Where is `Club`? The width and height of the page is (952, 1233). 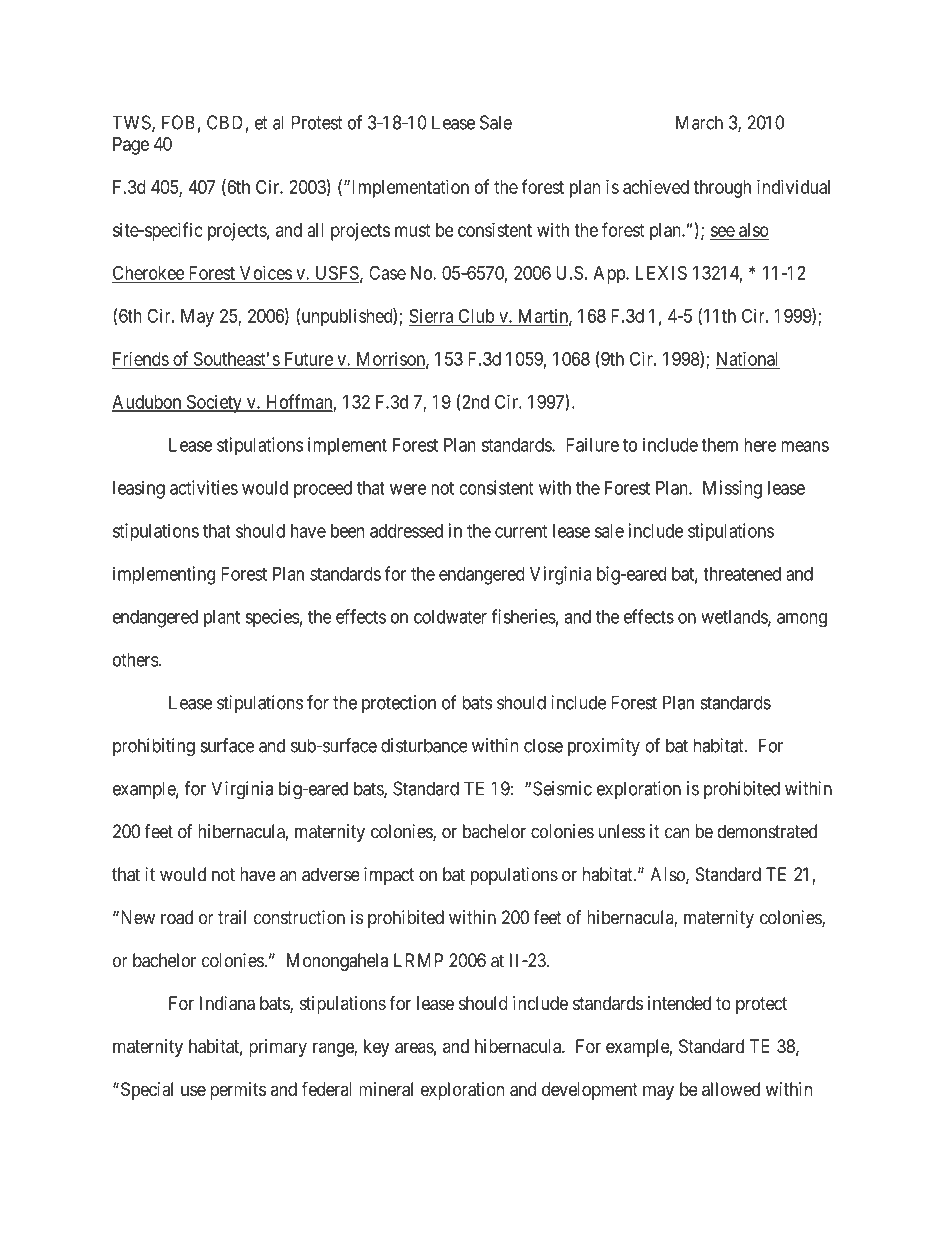 Club is located at coordinates (476, 317).
